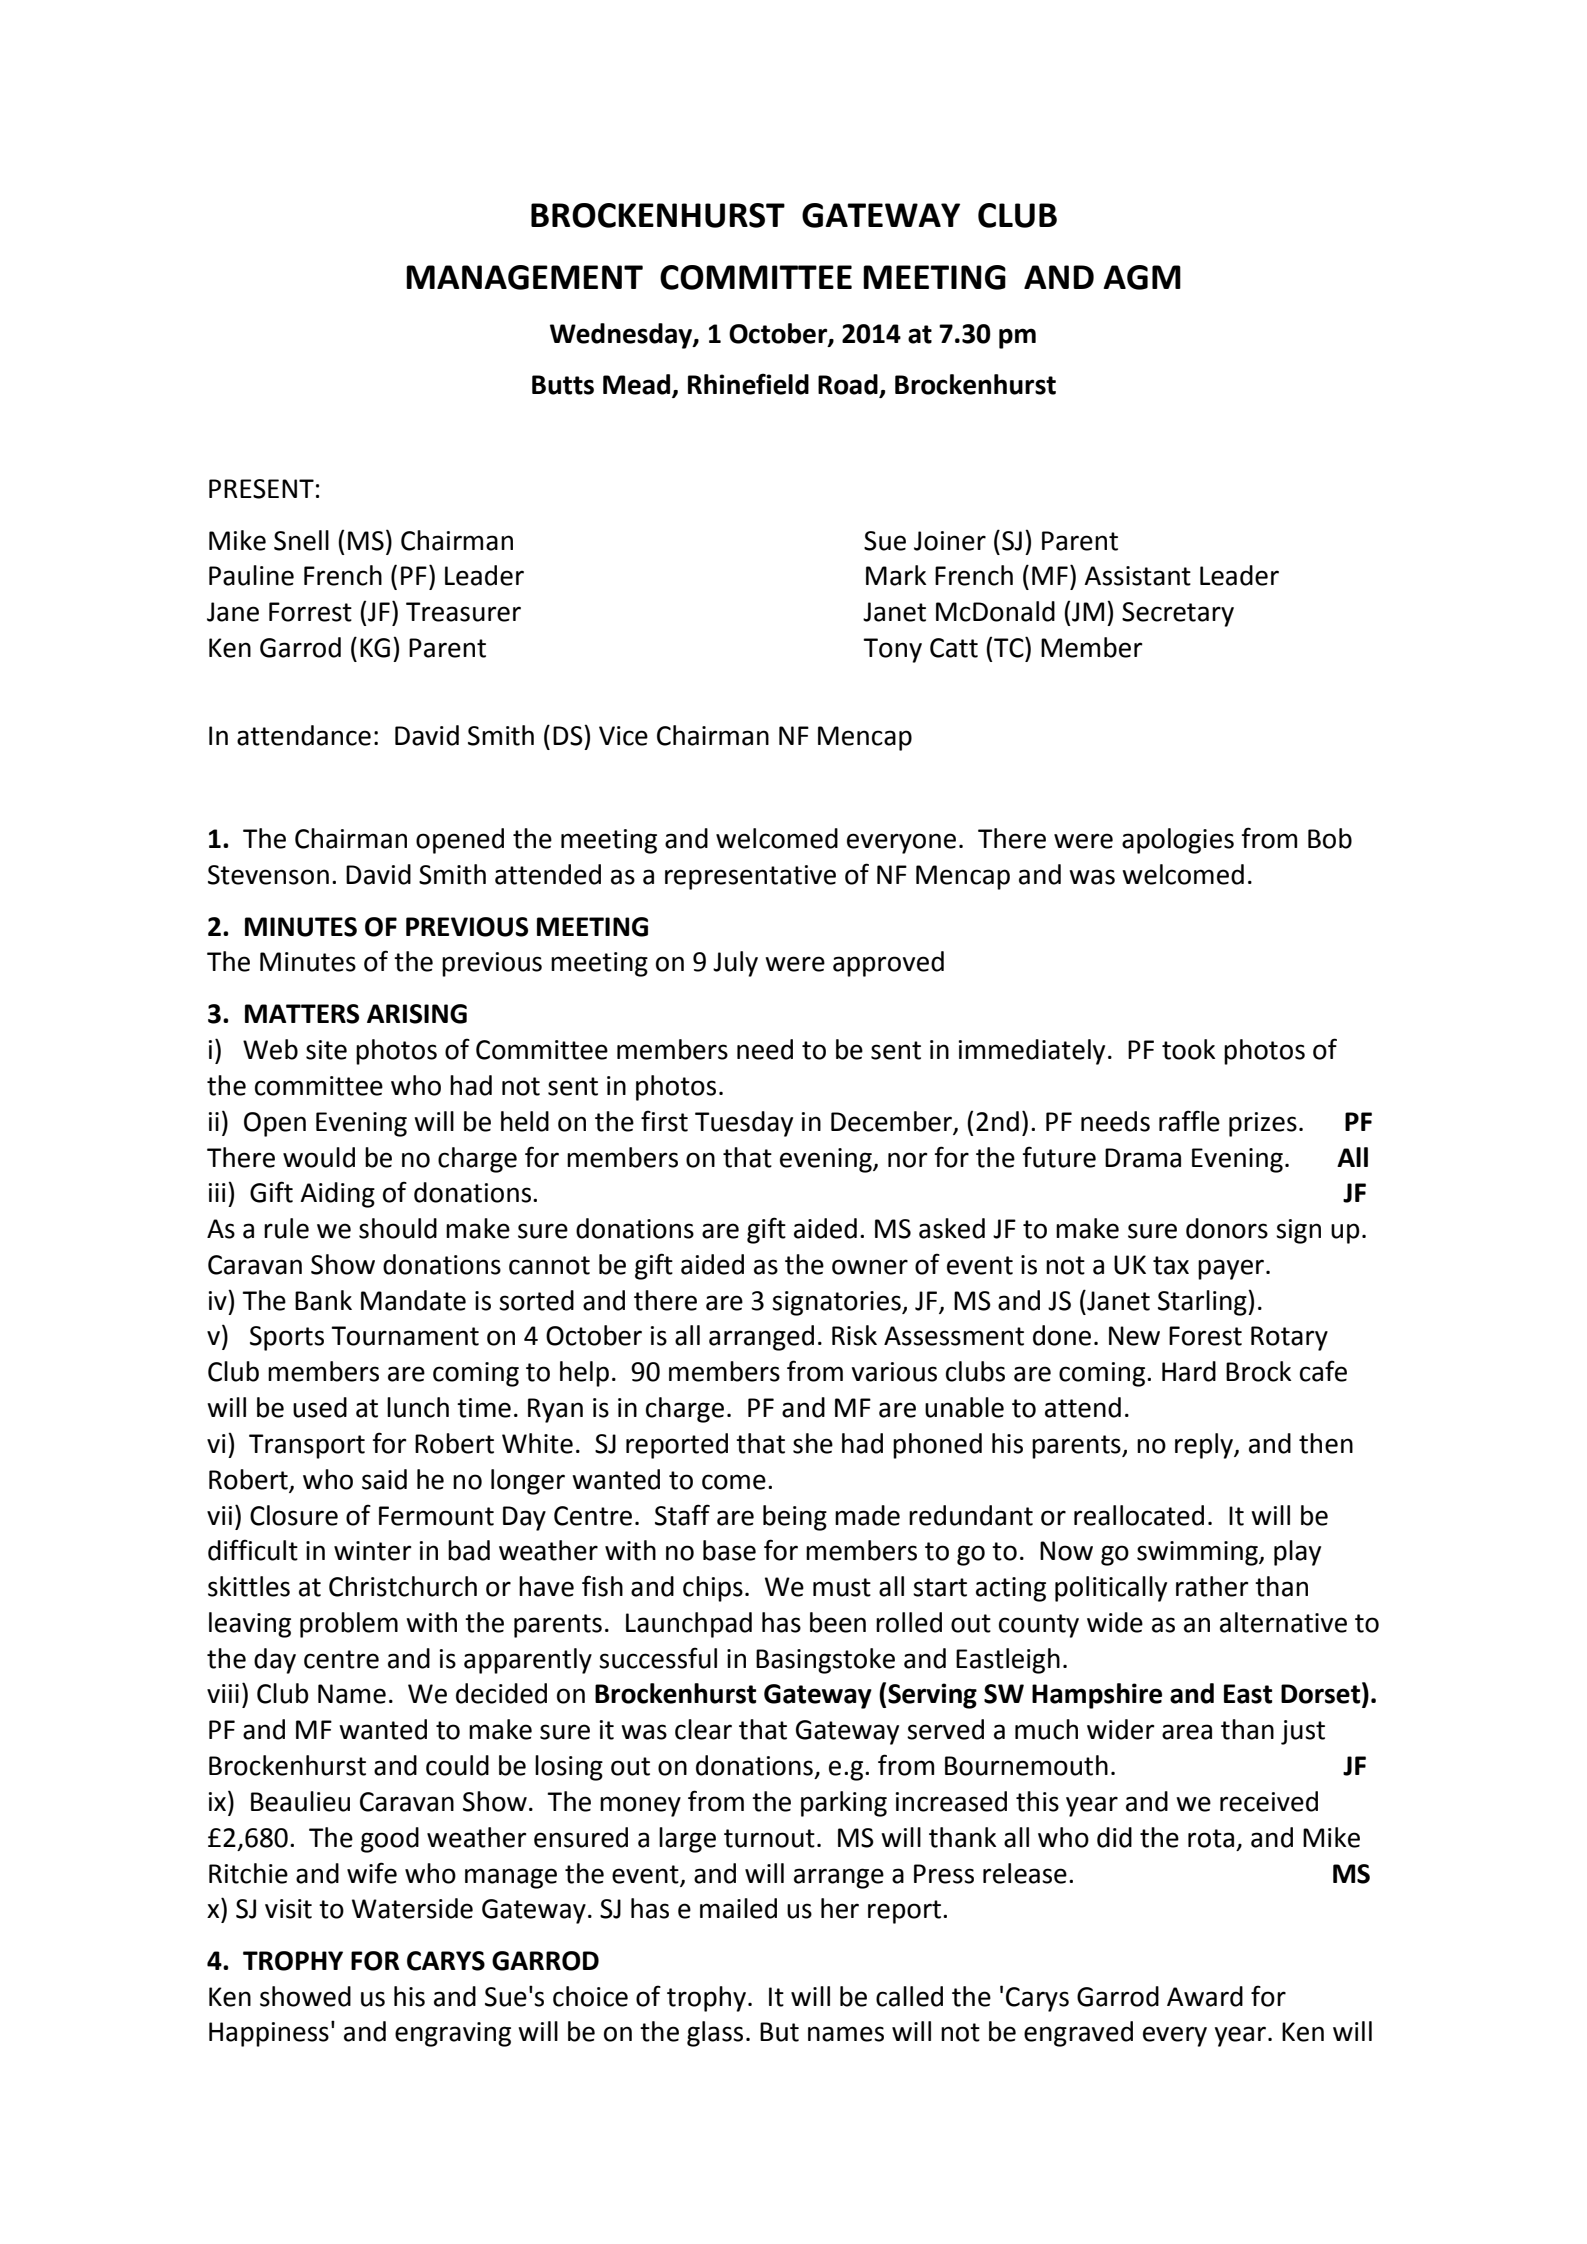 The height and width of the page is (2244, 1587). I want to click on she, so click(813, 1443).
